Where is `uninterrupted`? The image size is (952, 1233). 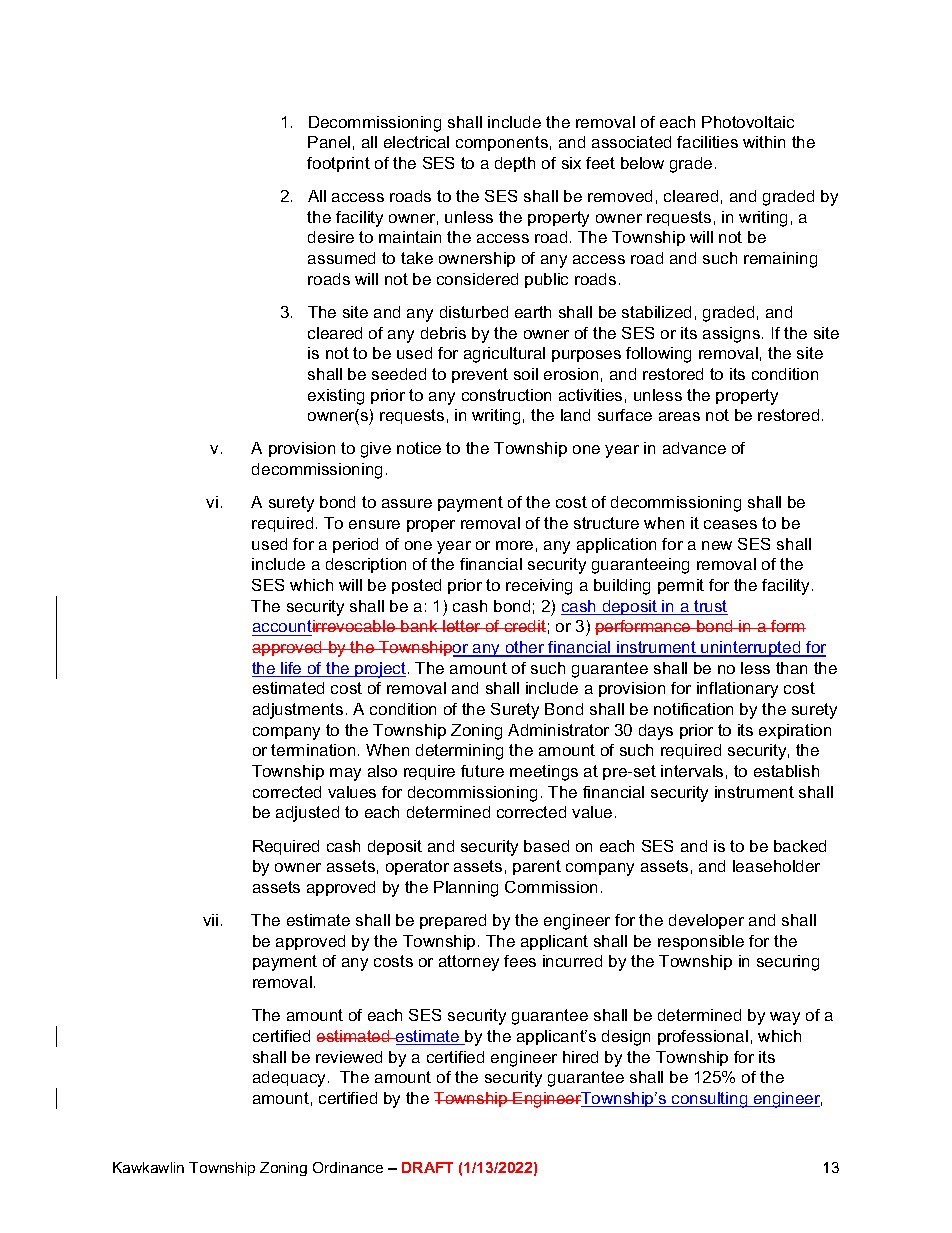
uninterrupted is located at coordinates (751, 649).
